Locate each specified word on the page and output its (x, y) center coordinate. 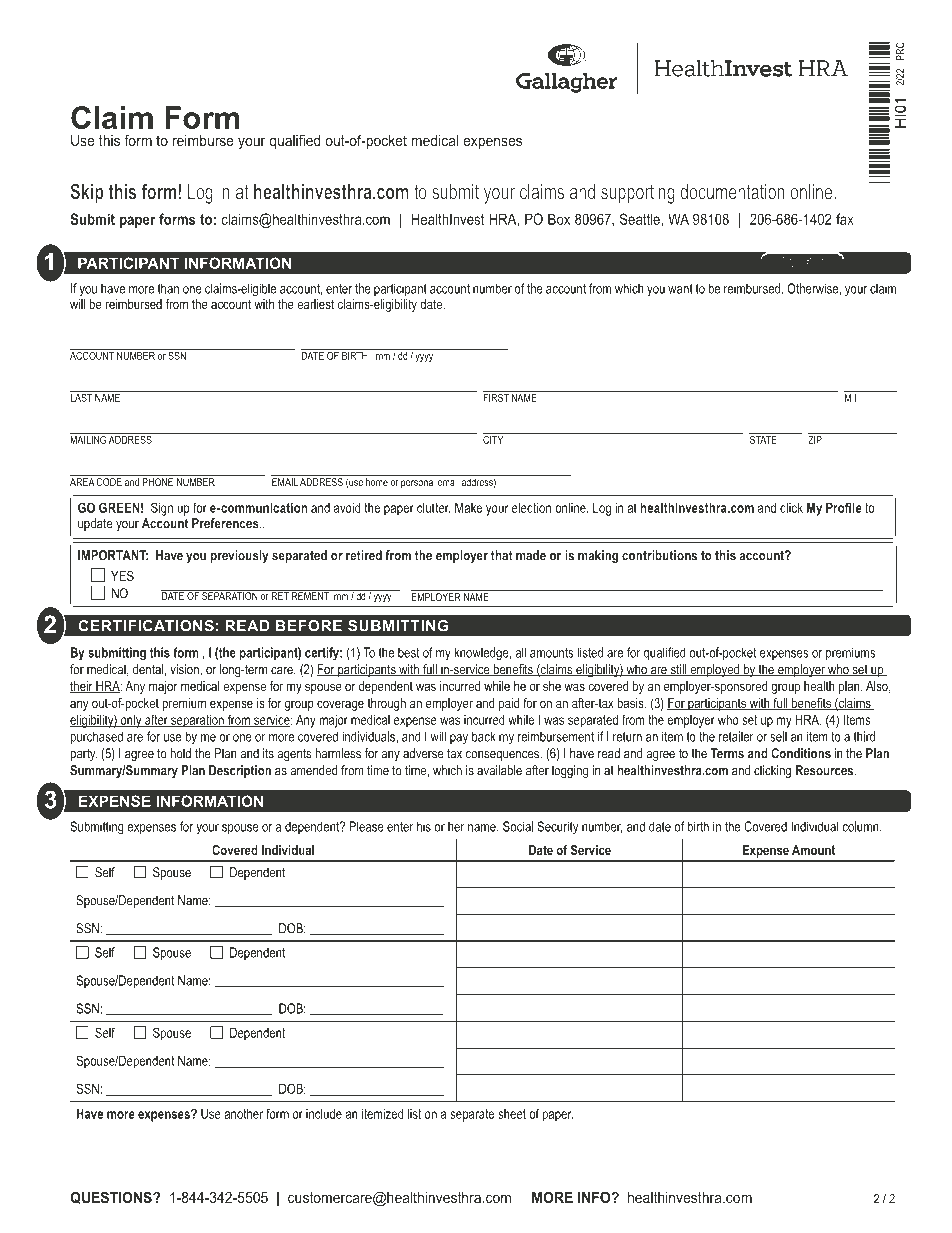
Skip (87, 193)
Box (559, 219)
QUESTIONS (112, 1197)
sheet (512, 1114)
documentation (732, 192)
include (324, 1113)
